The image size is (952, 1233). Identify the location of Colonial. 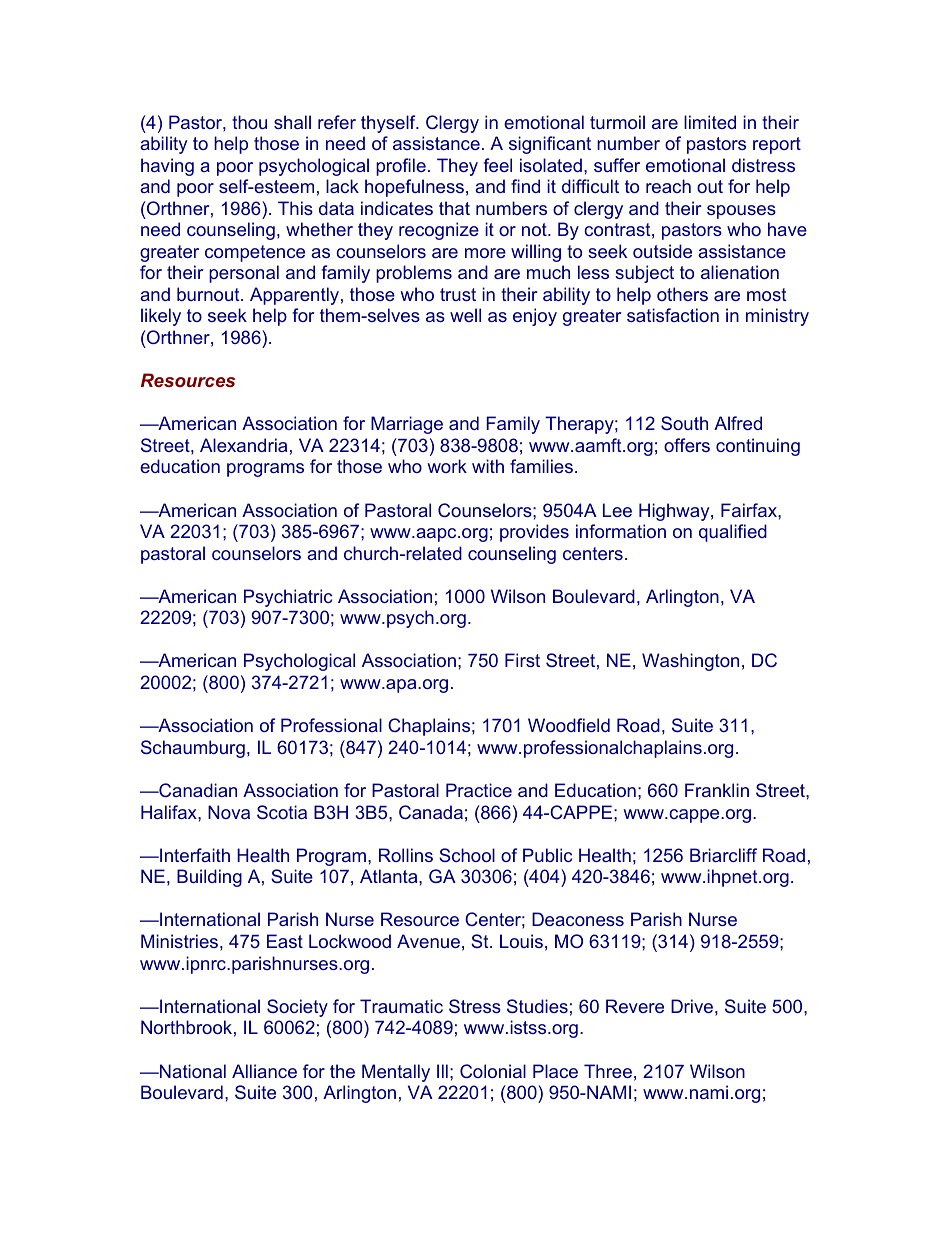
(493, 1071).
